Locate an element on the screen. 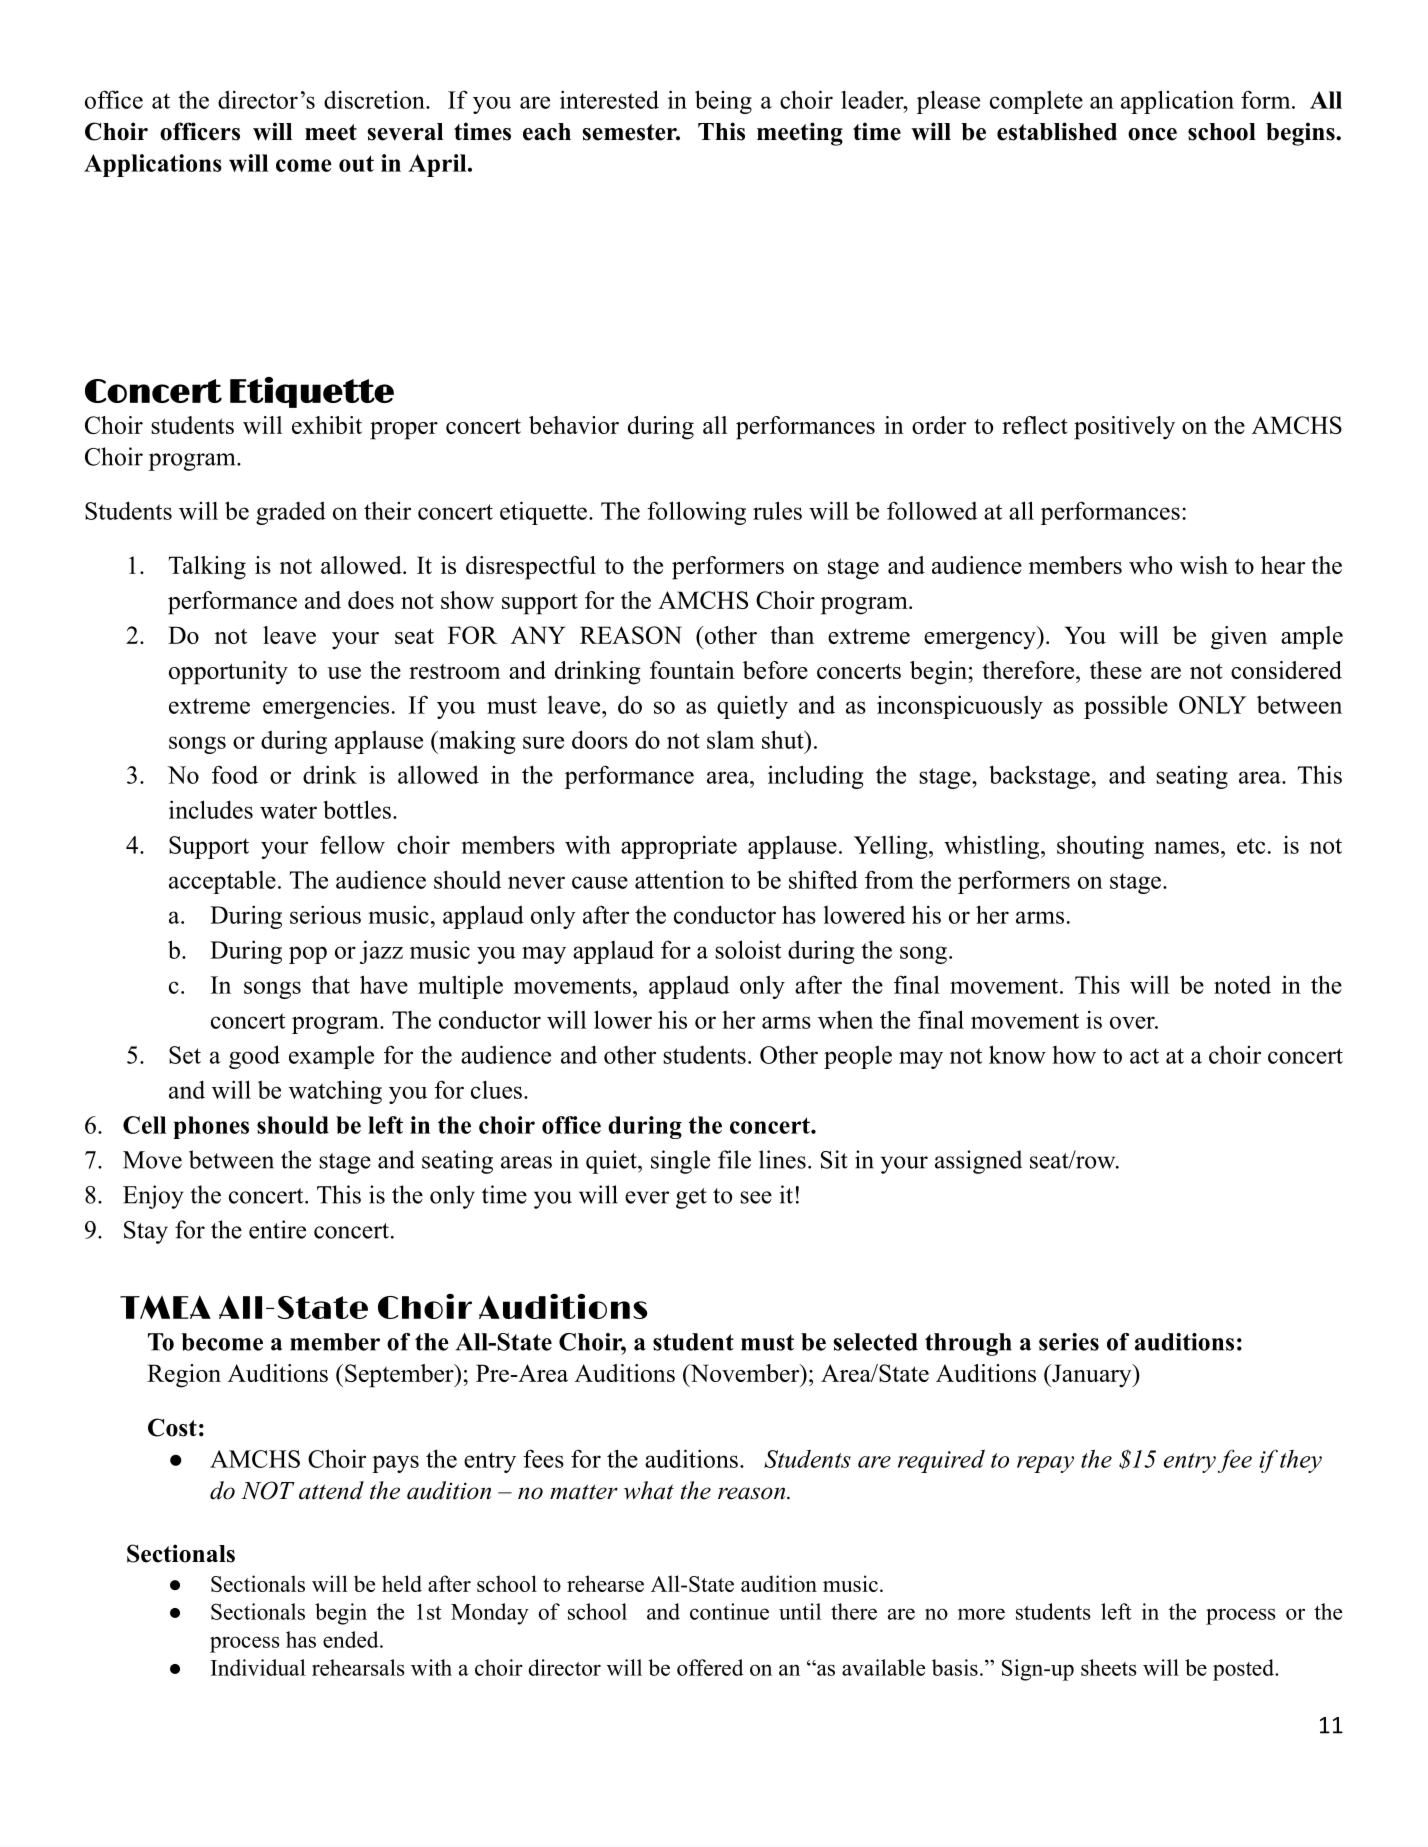  each is located at coordinates (547, 132).
